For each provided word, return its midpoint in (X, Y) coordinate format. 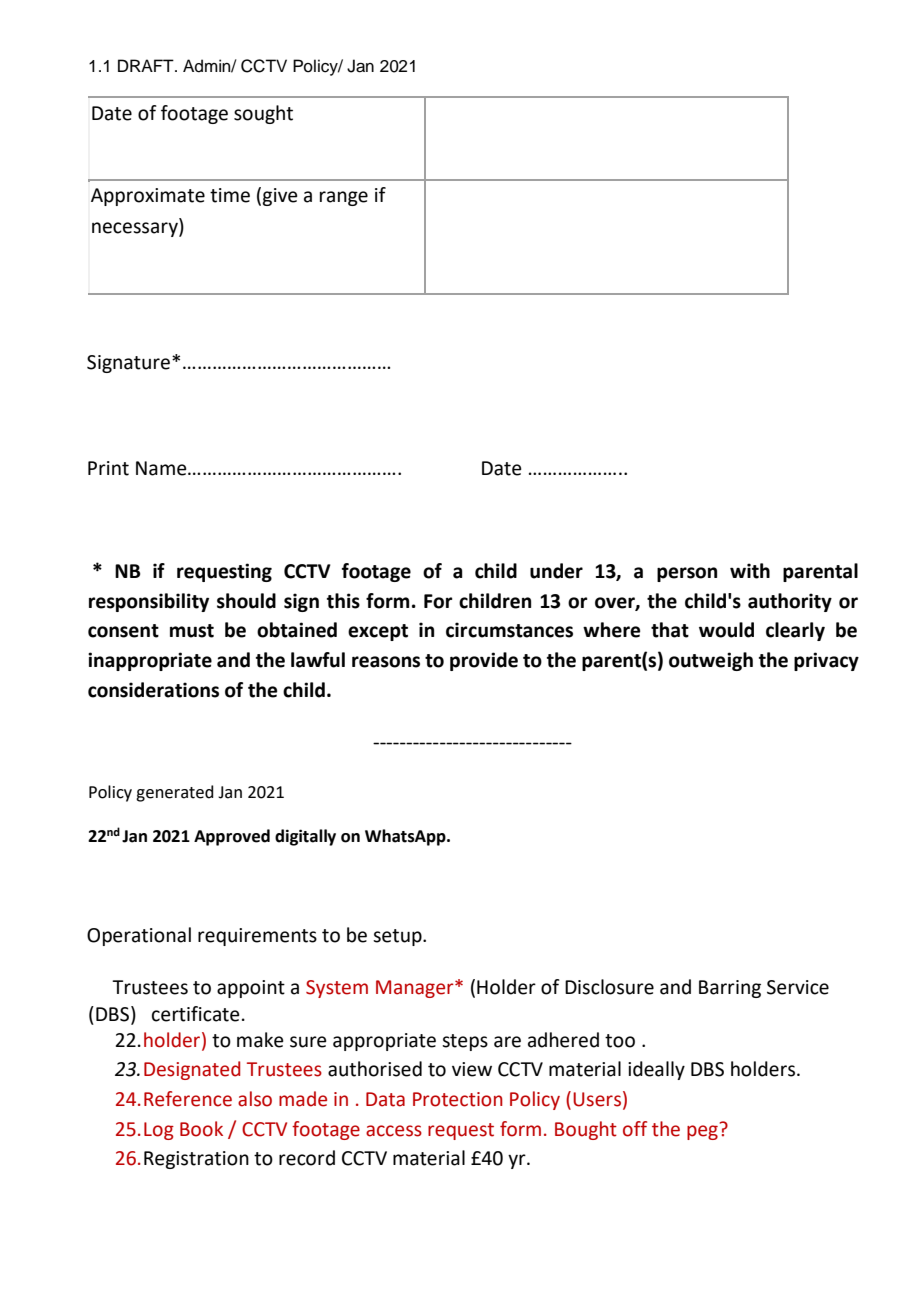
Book (201, 1129)
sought (263, 114)
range (344, 198)
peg (702, 1132)
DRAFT (147, 65)
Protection (458, 1099)
